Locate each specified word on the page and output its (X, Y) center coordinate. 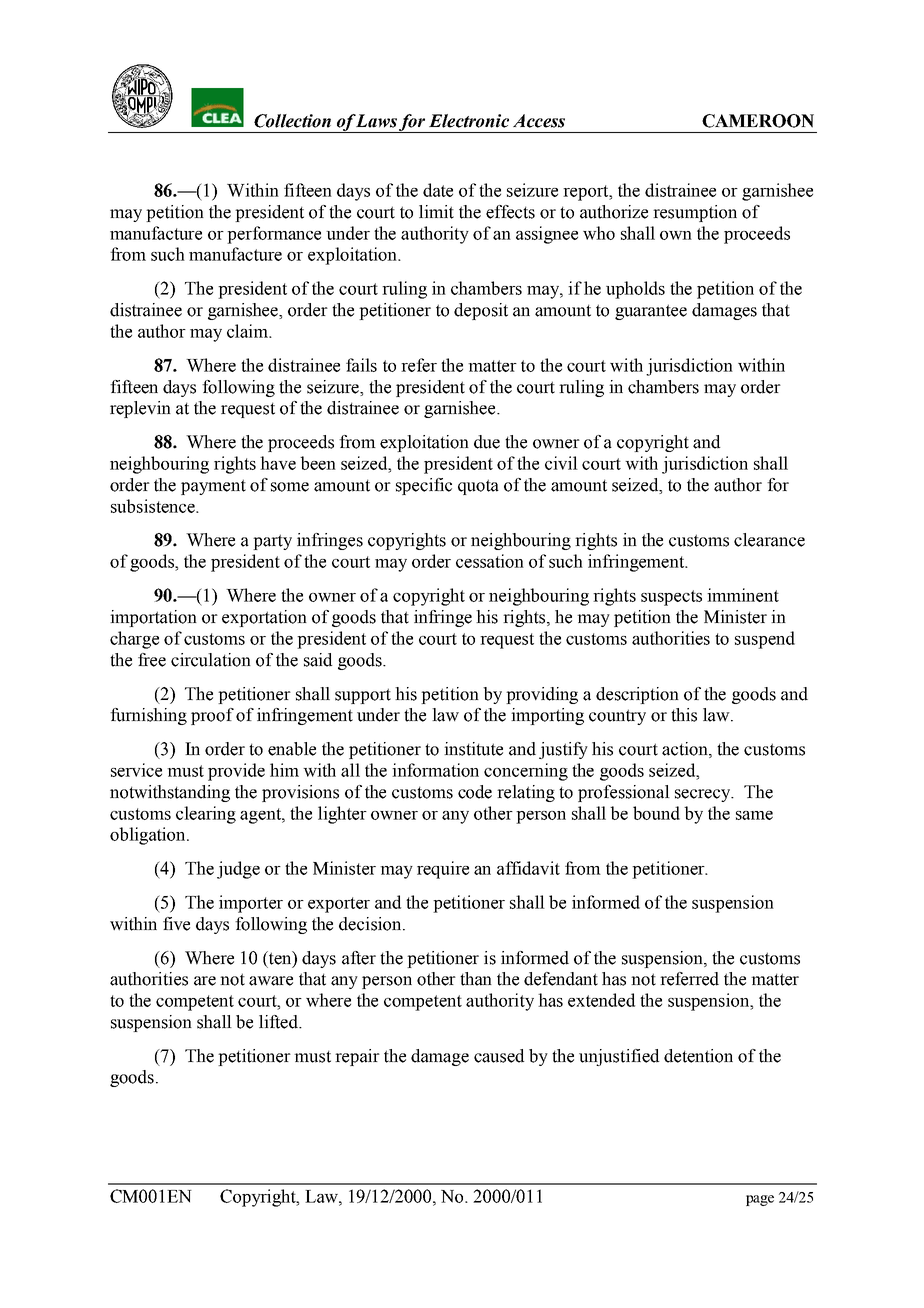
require (443, 870)
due (487, 442)
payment (213, 487)
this (684, 715)
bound (656, 813)
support (363, 696)
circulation (211, 660)
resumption (695, 213)
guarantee (651, 312)
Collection (292, 121)
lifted (280, 1022)
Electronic (469, 121)
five (176, 924)
